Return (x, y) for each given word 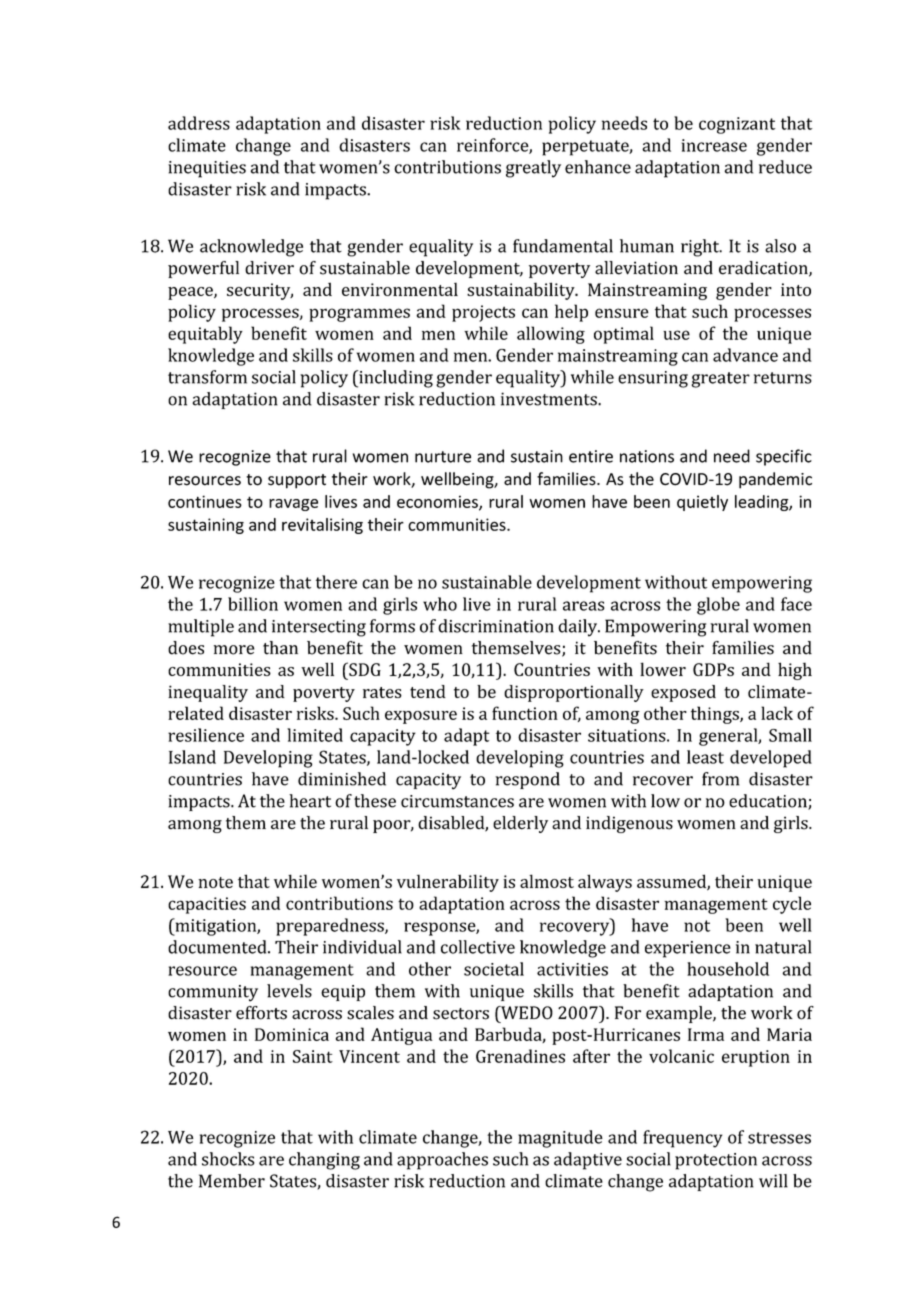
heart (310, 801)
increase (714, 145)
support (297, 481)
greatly (533, 169)
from (720, 779)
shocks (228, 1159)
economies (438, 502)
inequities (207, 169)
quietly (702, 503)
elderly (520, 824)
